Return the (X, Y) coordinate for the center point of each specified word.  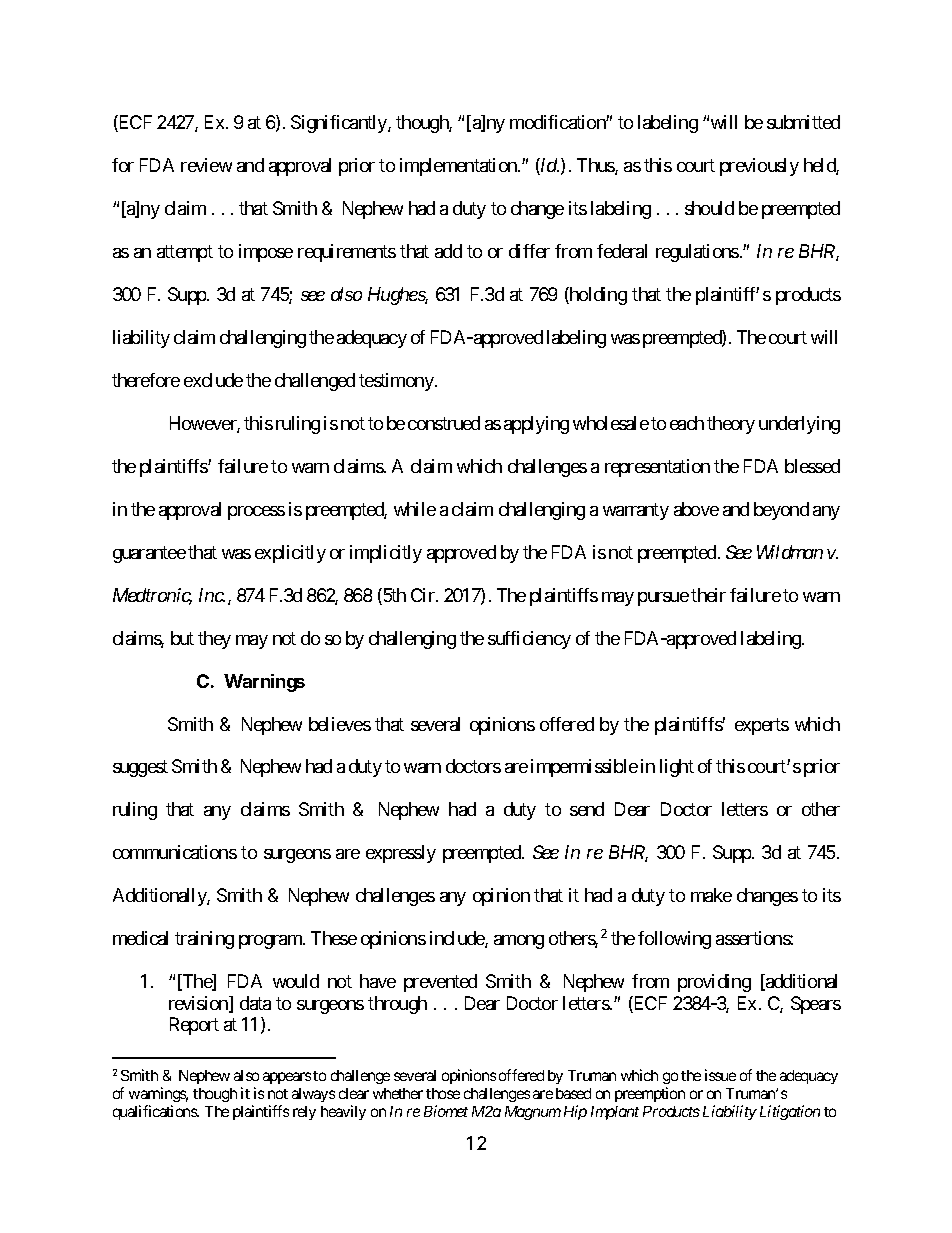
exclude (213, 380)
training (204, 940)
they (214, 640)
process (256, 513)
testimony (396, 382)
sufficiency (529, 640)
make (711, 895)
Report (194, 1026)
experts (762, 726)
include (458, 939)
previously (759, 167)
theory (731, 425)
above (696, 509)
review (206, 165)
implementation (459, 167)
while (415, 509)
